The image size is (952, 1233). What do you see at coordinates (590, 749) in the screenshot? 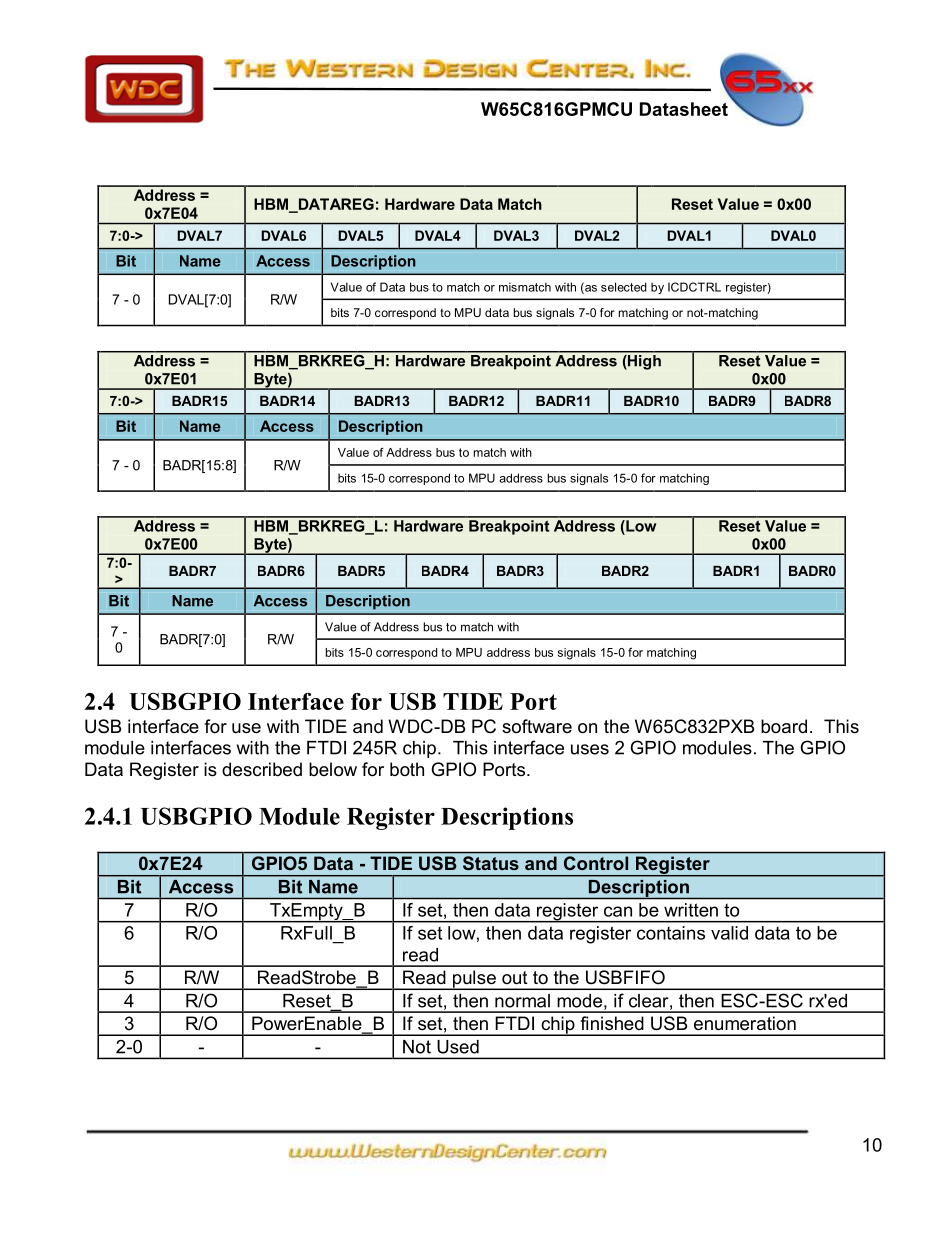
I see `uses` at bounding box center [590, 749].
